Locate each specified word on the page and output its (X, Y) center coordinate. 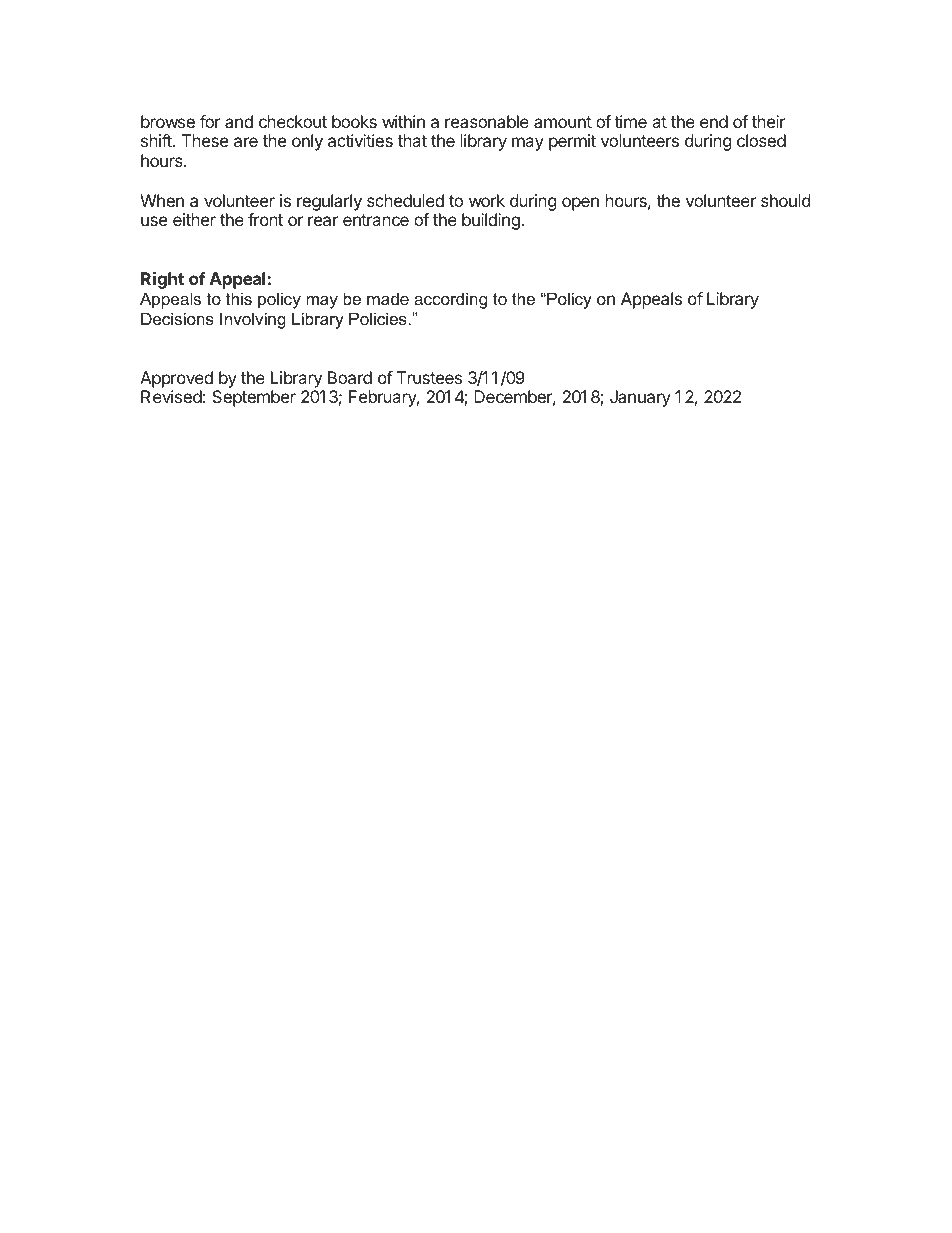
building (492, 221)
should (785, 200)
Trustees (429, 377)
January (640, 398)
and (239, 121)
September (254, 398)
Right (162, 280)
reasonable (487, 121)
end (714, 121)
